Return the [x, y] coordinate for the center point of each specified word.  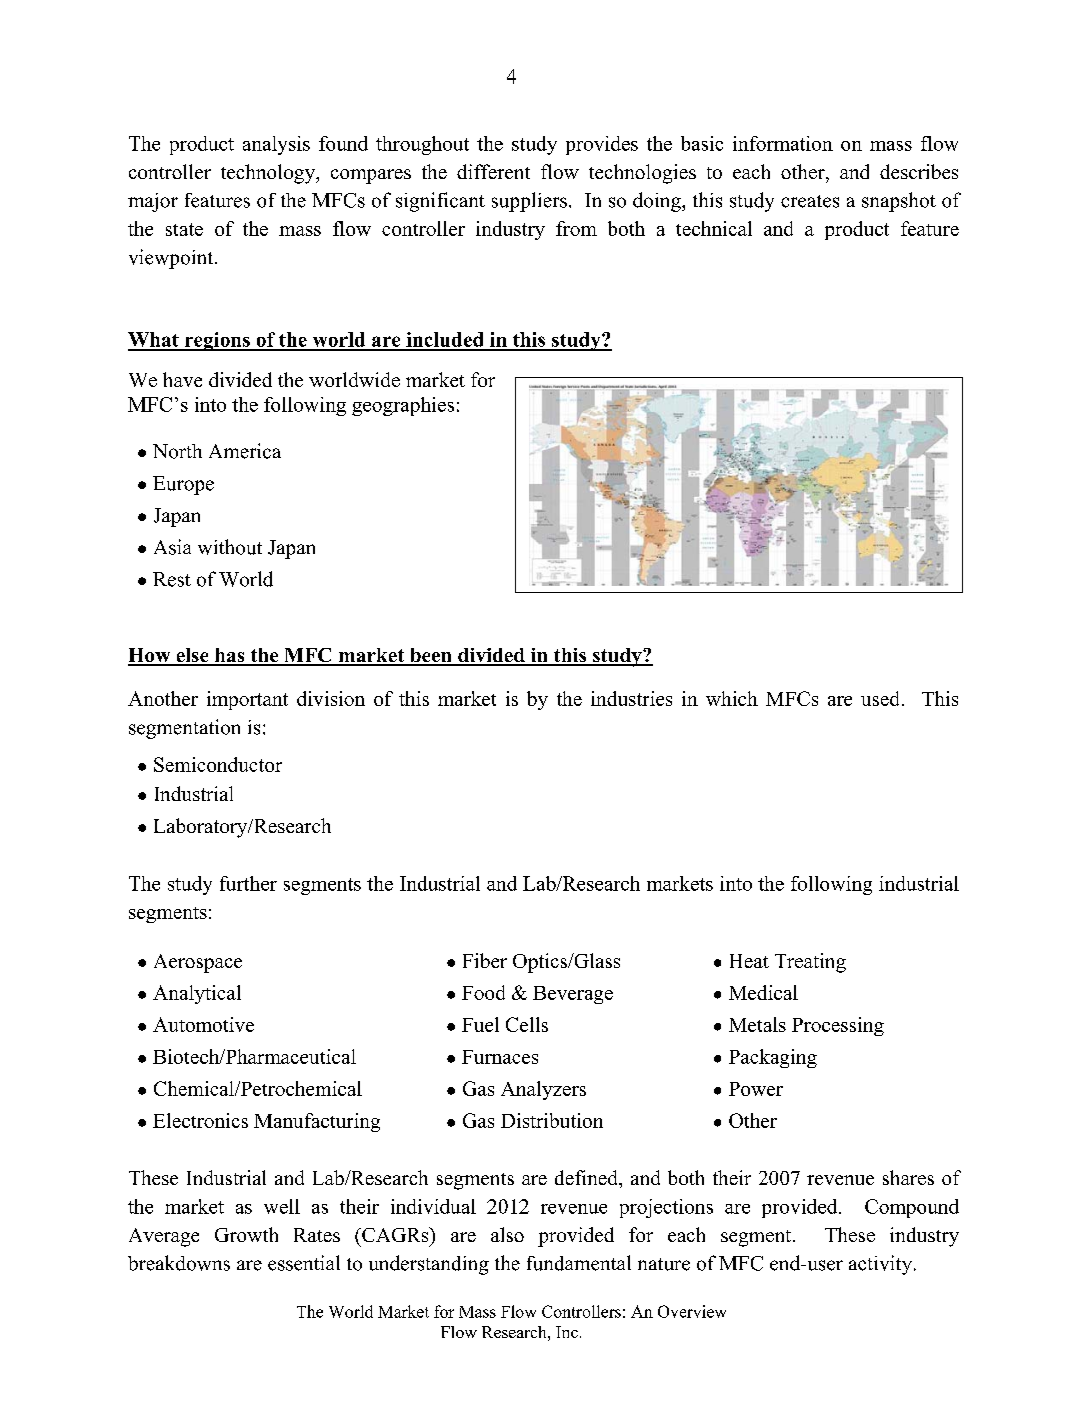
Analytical [197, 994]
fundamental [579, 1263]
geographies [403, 406]
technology [269, 174]
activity [880, 1265]
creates [810, 201]
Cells [527, 1024]
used [880, 698]
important [247, 700]
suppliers [529, 202]
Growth [246, 1234]
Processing [838, 1026]
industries [631, 698]
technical [714, 228]
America [245, 451]
